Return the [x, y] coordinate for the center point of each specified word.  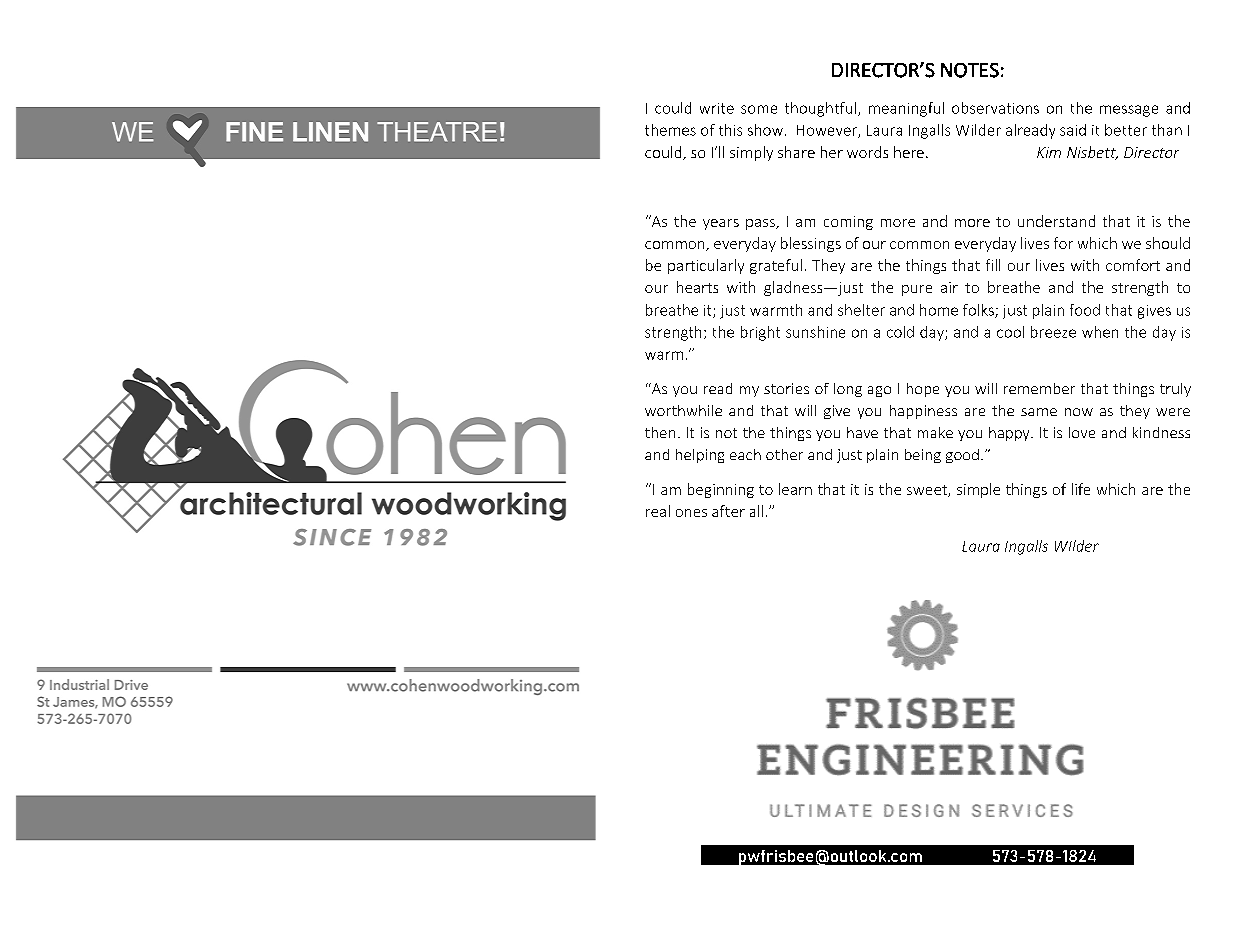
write [717, 108]
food [1085, 310]
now [1079, 412]
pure [917, 290]
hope [923, 390]
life [1081, 489]
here [909, 152]
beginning [721, 490]
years [721, 224]
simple [978, 490]
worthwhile [683, 410]
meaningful [906, 109]
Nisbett [1092, 153]
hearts [697, 287]
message [1129, 111]
